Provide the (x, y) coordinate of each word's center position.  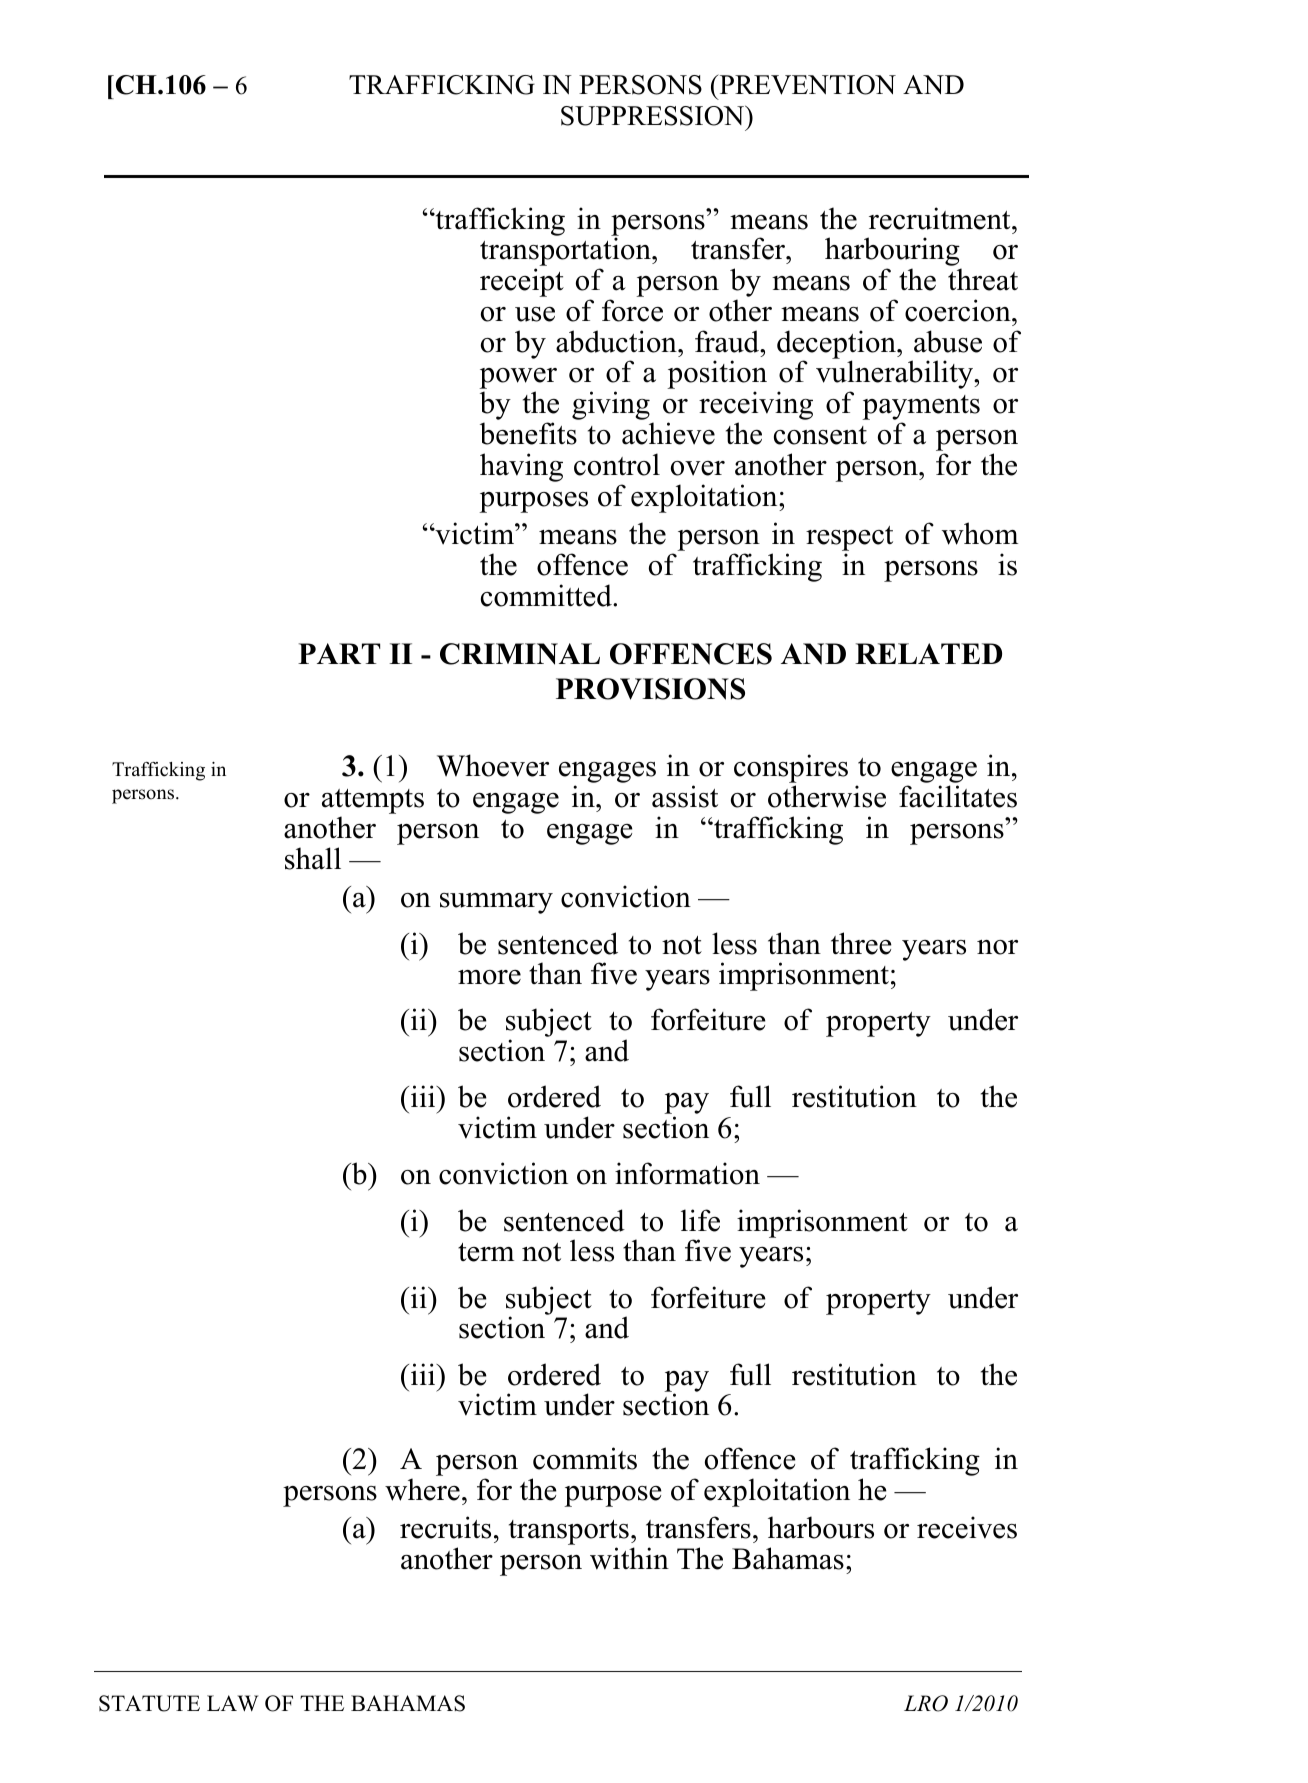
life (700, 1220)
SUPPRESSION (654, 115)
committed (547, 595)
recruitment (941, 218)
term (486, 1252)
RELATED (928, 653)
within (629, 1558)
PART (339, 653)
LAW (232, 1703)
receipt (522, 282)
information (687, 1173)
